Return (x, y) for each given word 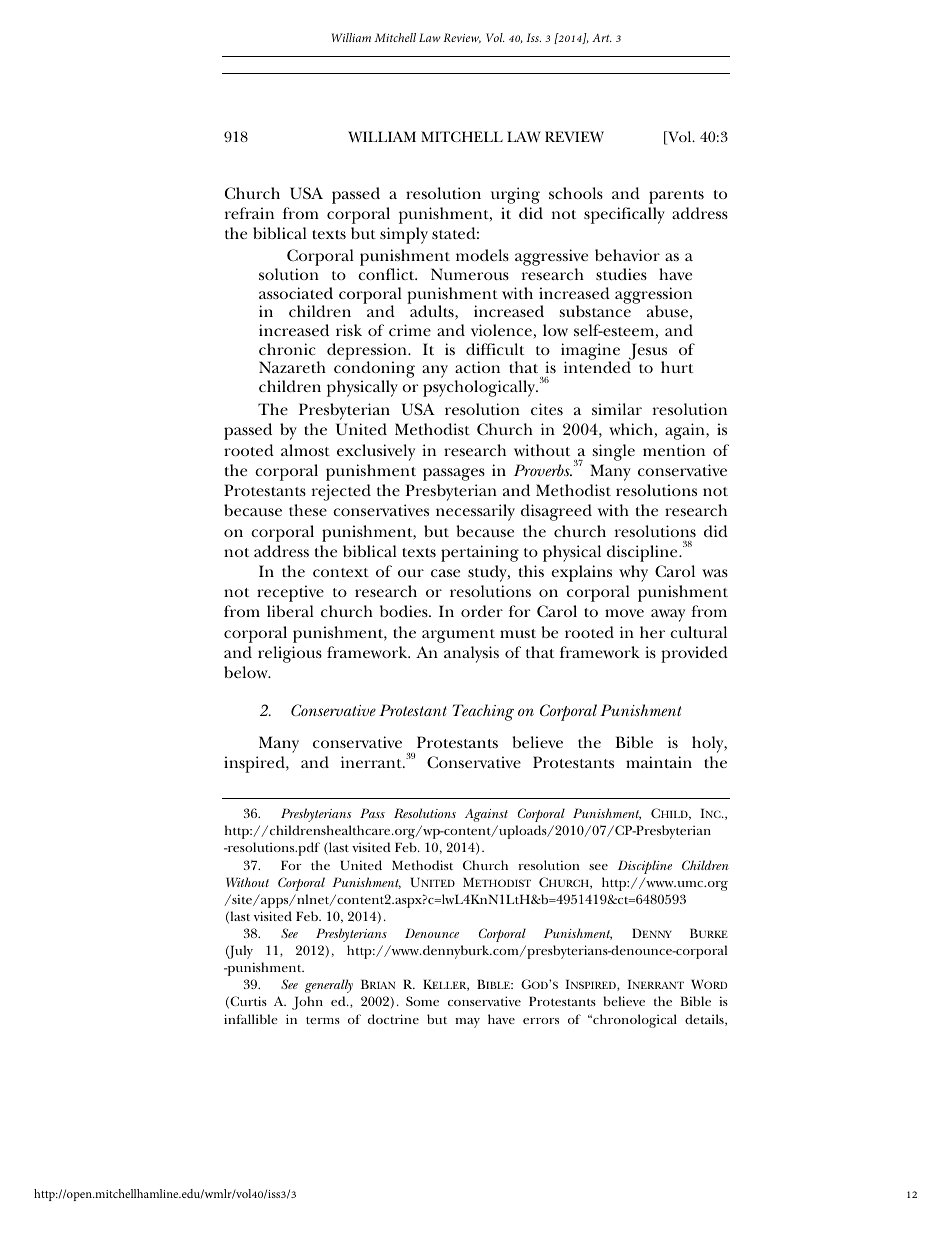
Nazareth (292, 367)
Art (602, 38)
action (477, 367)
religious (290, 654)
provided (694, 654)
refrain (249, 213)
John (307, 1003)
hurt (677, 367)
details (705, 1020)
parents (676, 197)
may (467, 1023)
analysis (471, 654)
